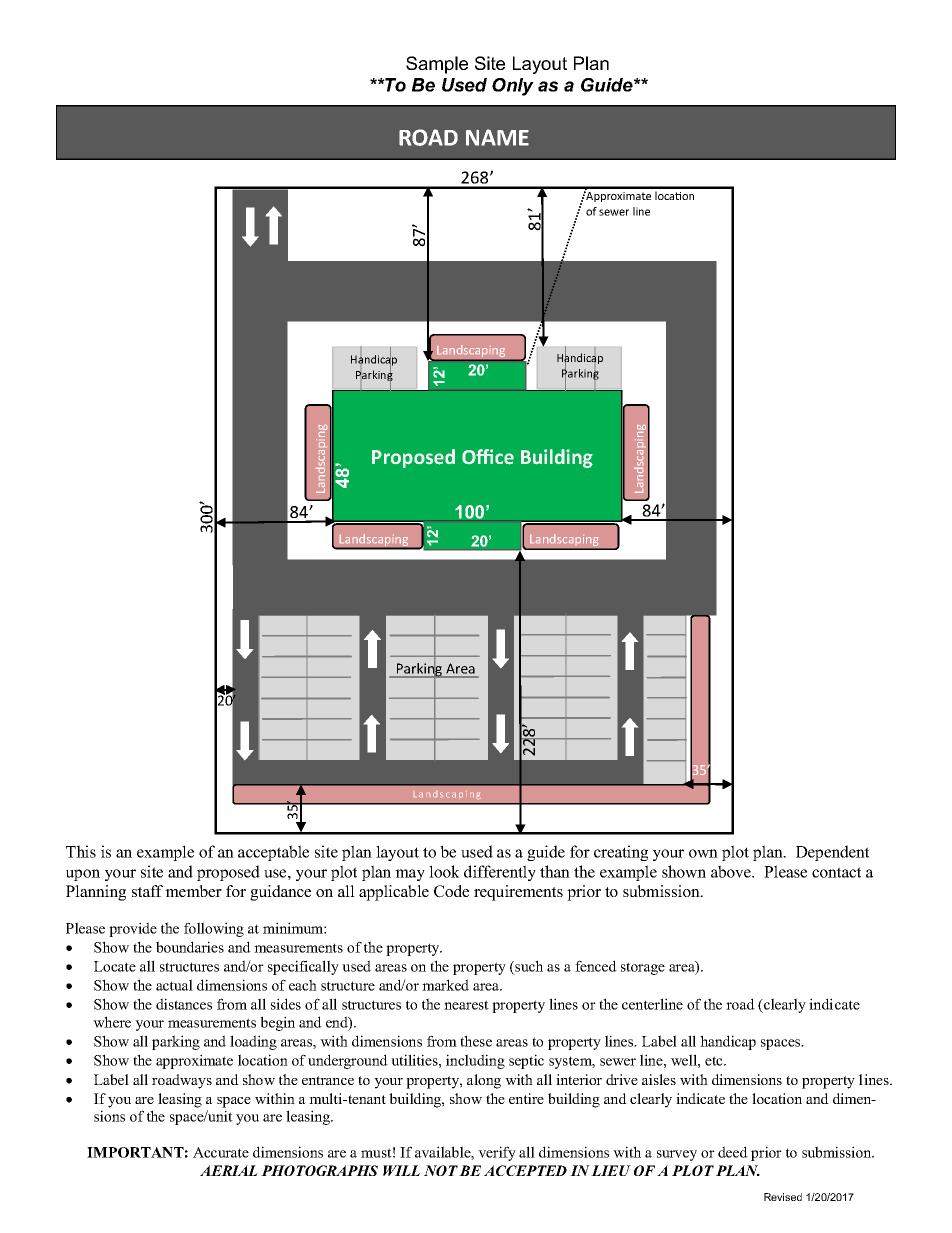  Describe the element at coordinates (221, 1152) in the screenshot. I see `Accurate` at that location.
